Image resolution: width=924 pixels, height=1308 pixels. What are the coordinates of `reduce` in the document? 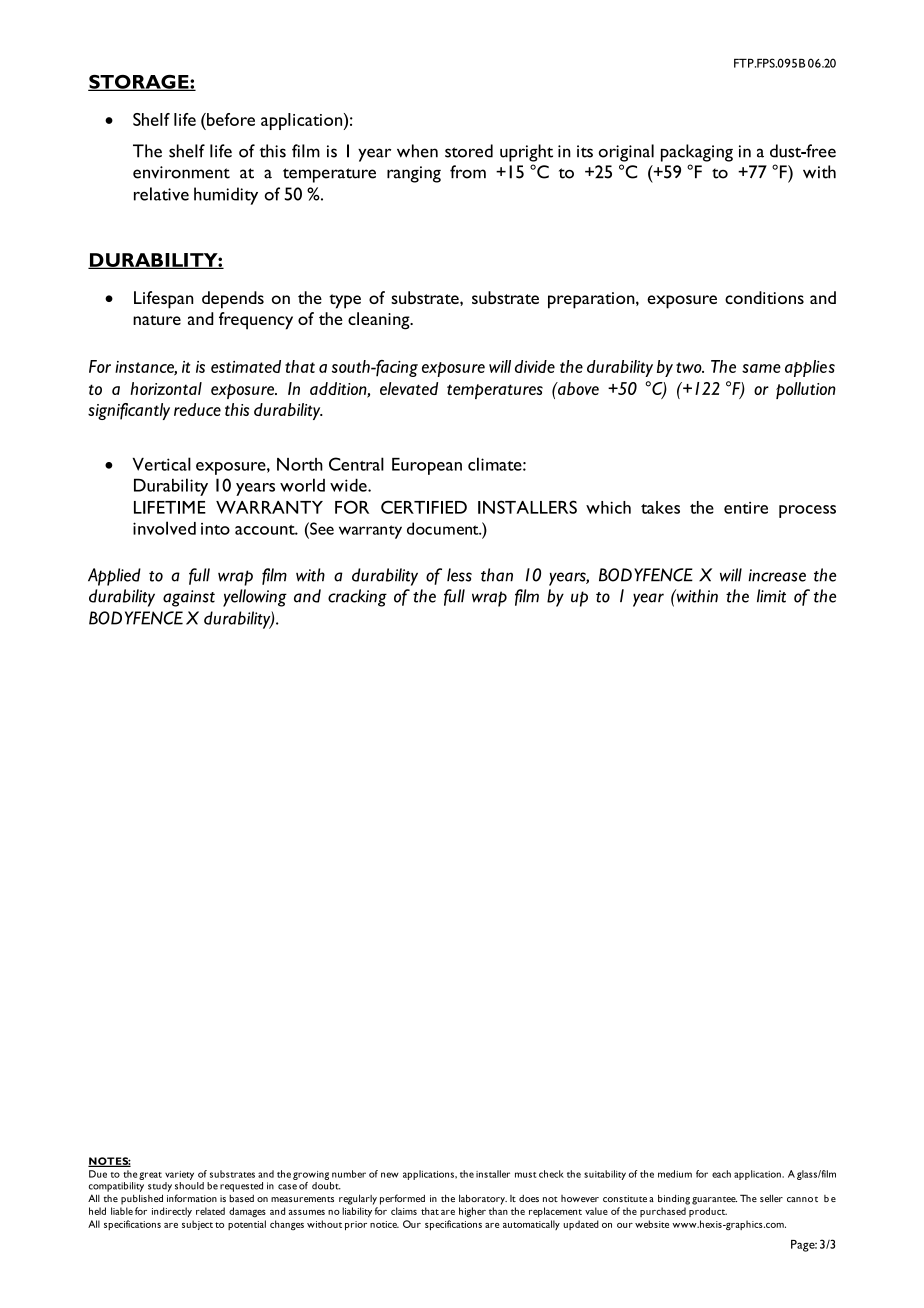 It's located at (197, 409).
